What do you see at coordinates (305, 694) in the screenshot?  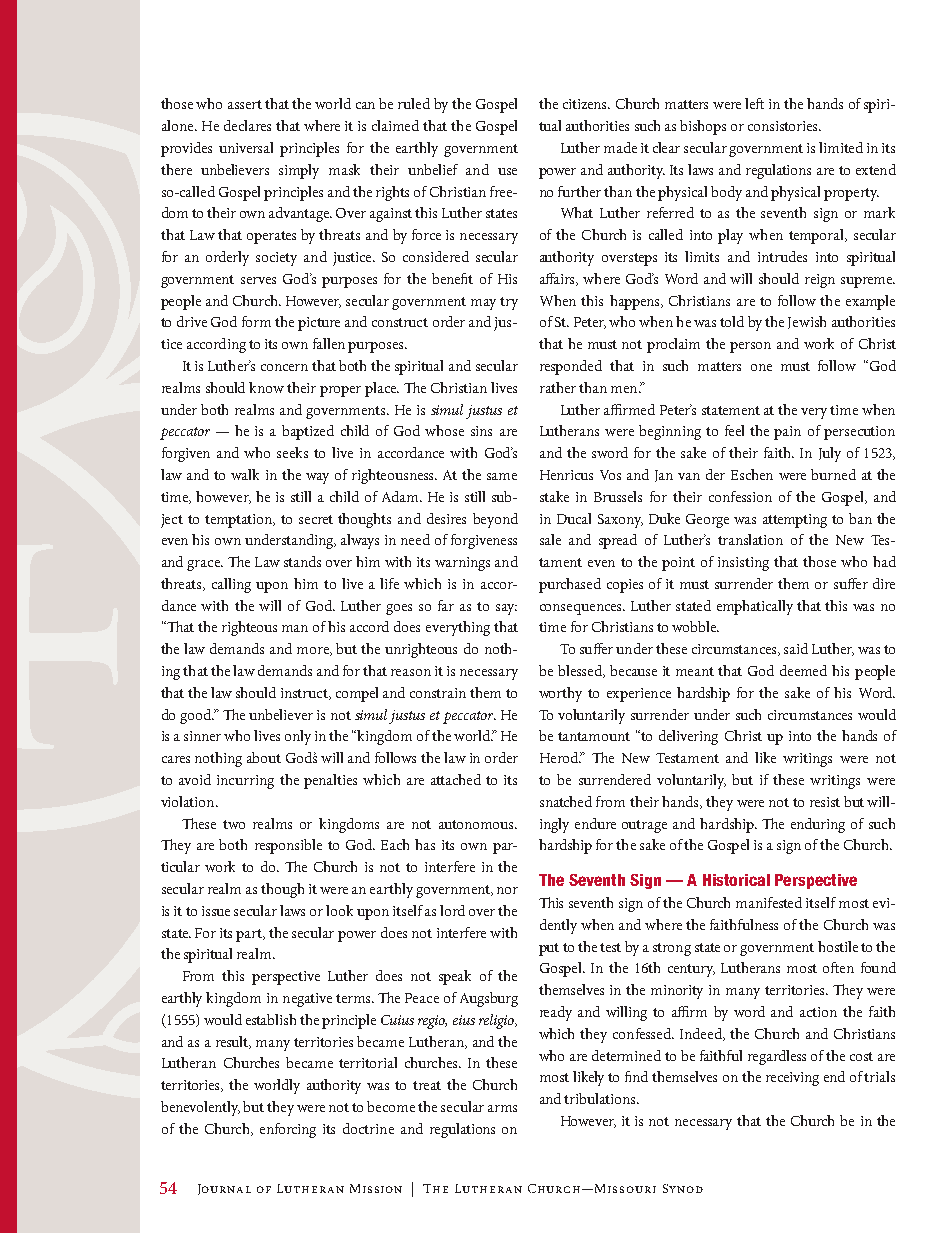 I see `instruct` at bounding box center [305, 694].
